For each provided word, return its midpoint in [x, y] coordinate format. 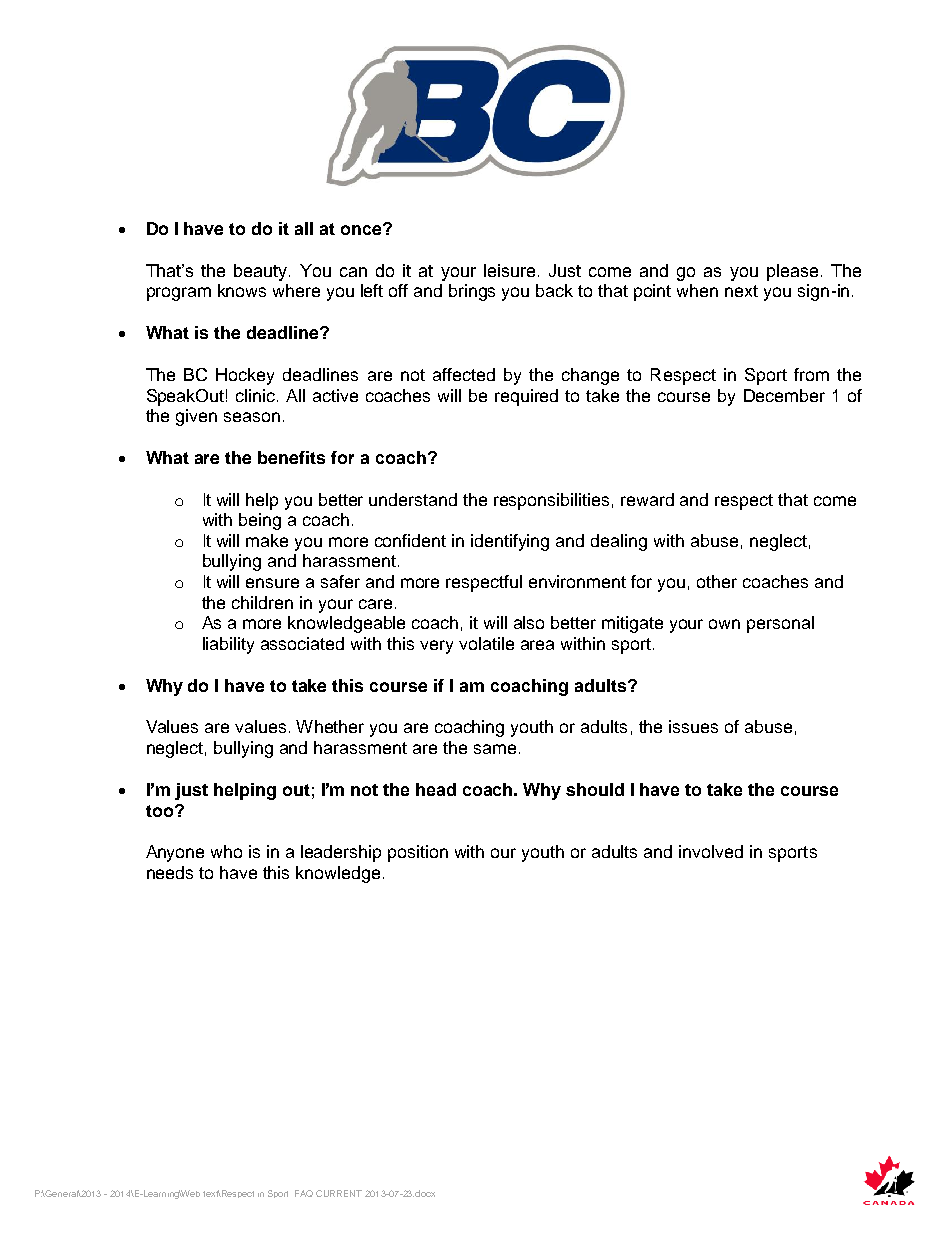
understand [413, 499]
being [260, 521]
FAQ [304, 1193]
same [495, 749]
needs [170, 872]
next [741, 291]
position [418, 853]
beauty [262, 272]
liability [228, 645]
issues [693, 726]
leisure [509, 270]
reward [647, 499]
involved [711, 851]
